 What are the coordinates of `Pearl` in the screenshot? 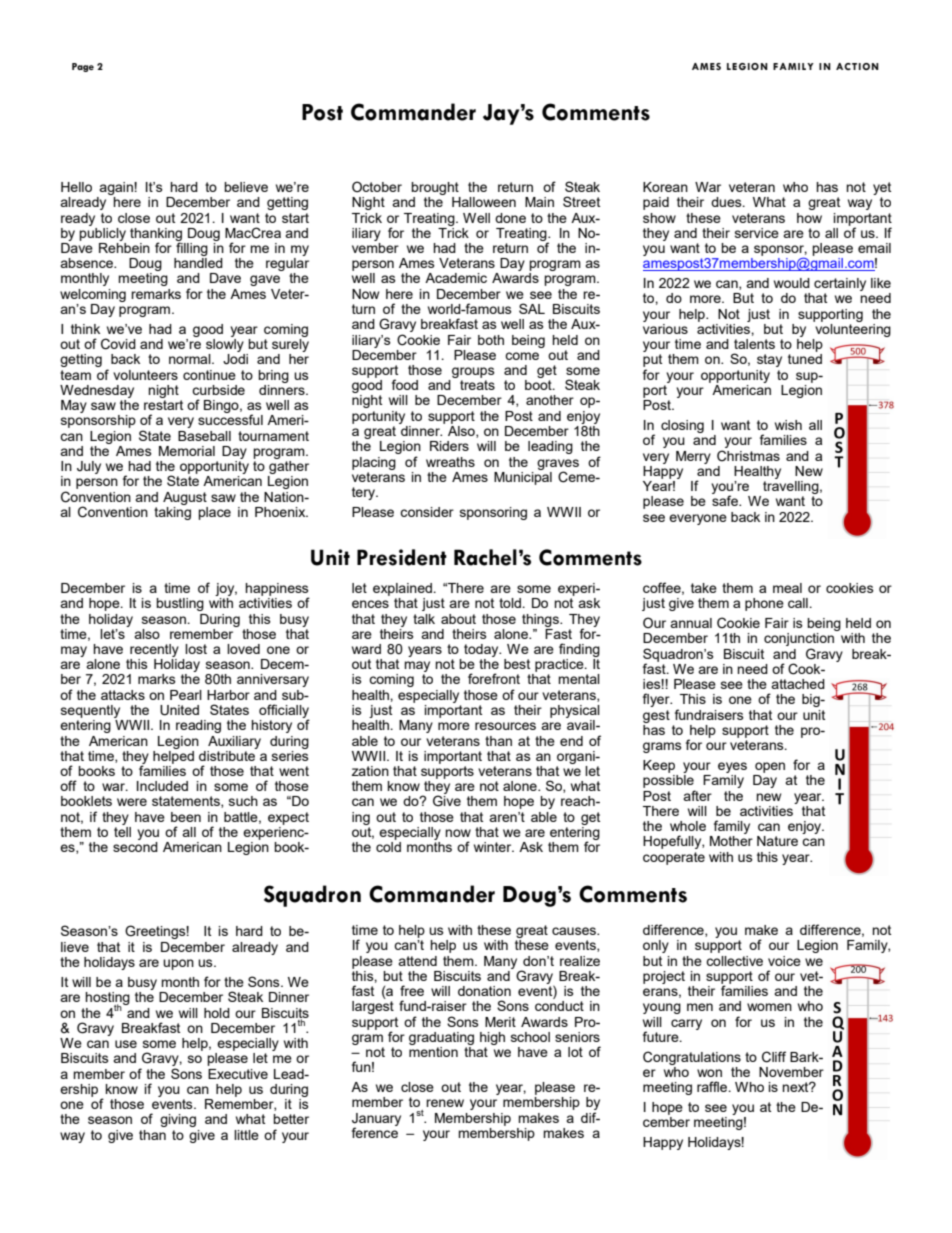 It's located at (186, 695).
